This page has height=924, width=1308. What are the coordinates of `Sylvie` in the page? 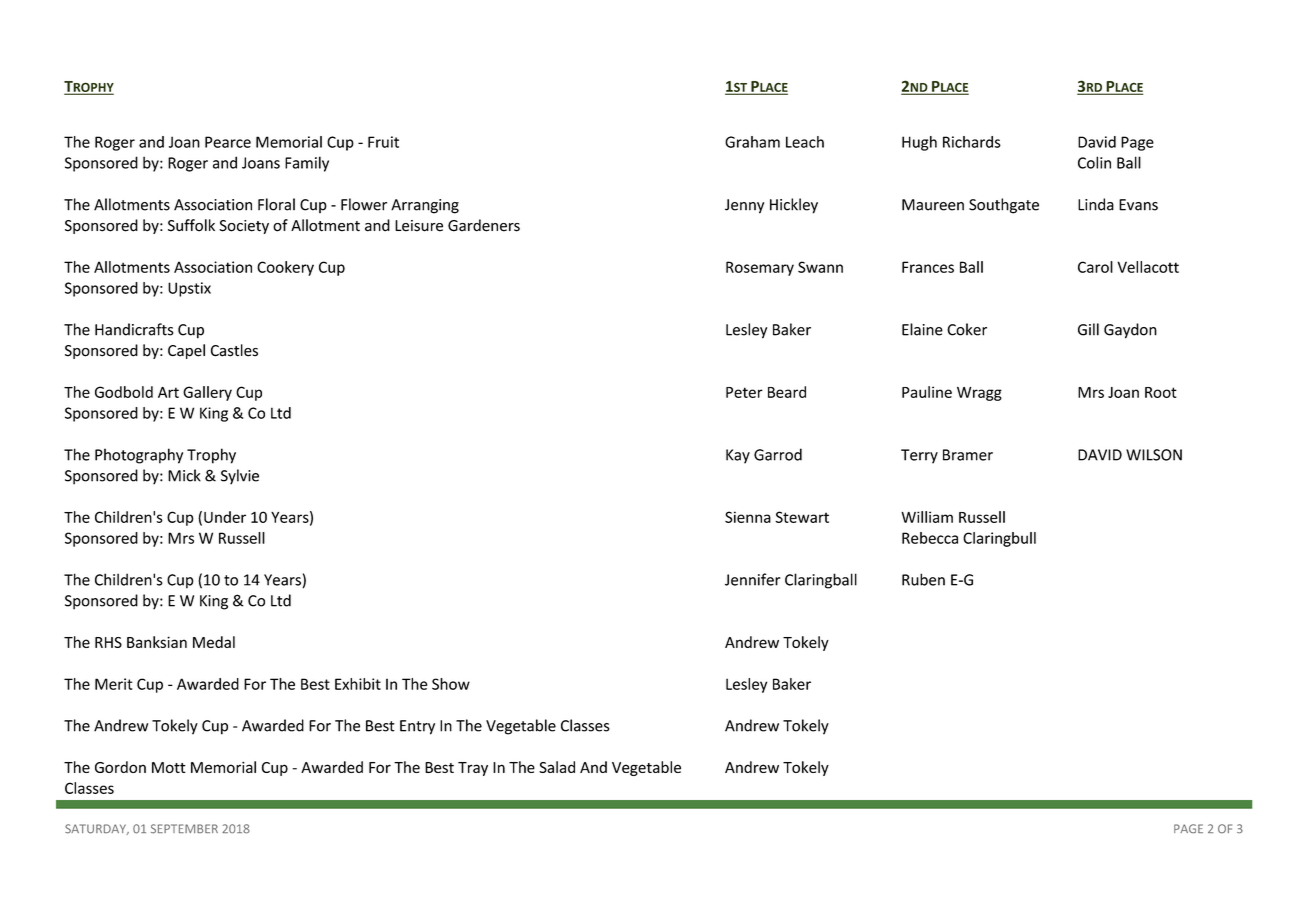 It's located at (240, 477).
